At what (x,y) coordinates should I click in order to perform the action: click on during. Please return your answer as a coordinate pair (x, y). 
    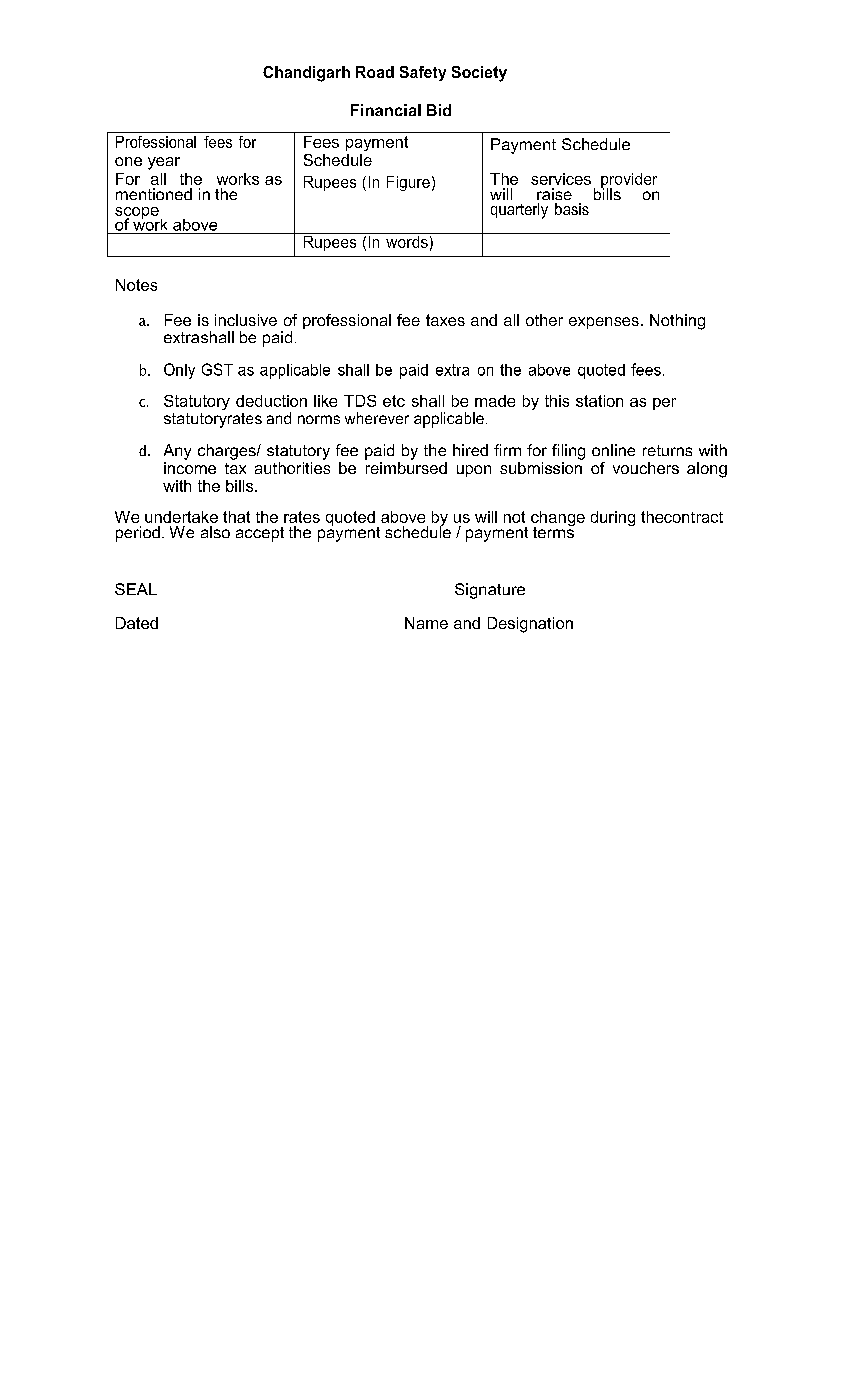
    Looking at the image, I should click on (613, 518).
